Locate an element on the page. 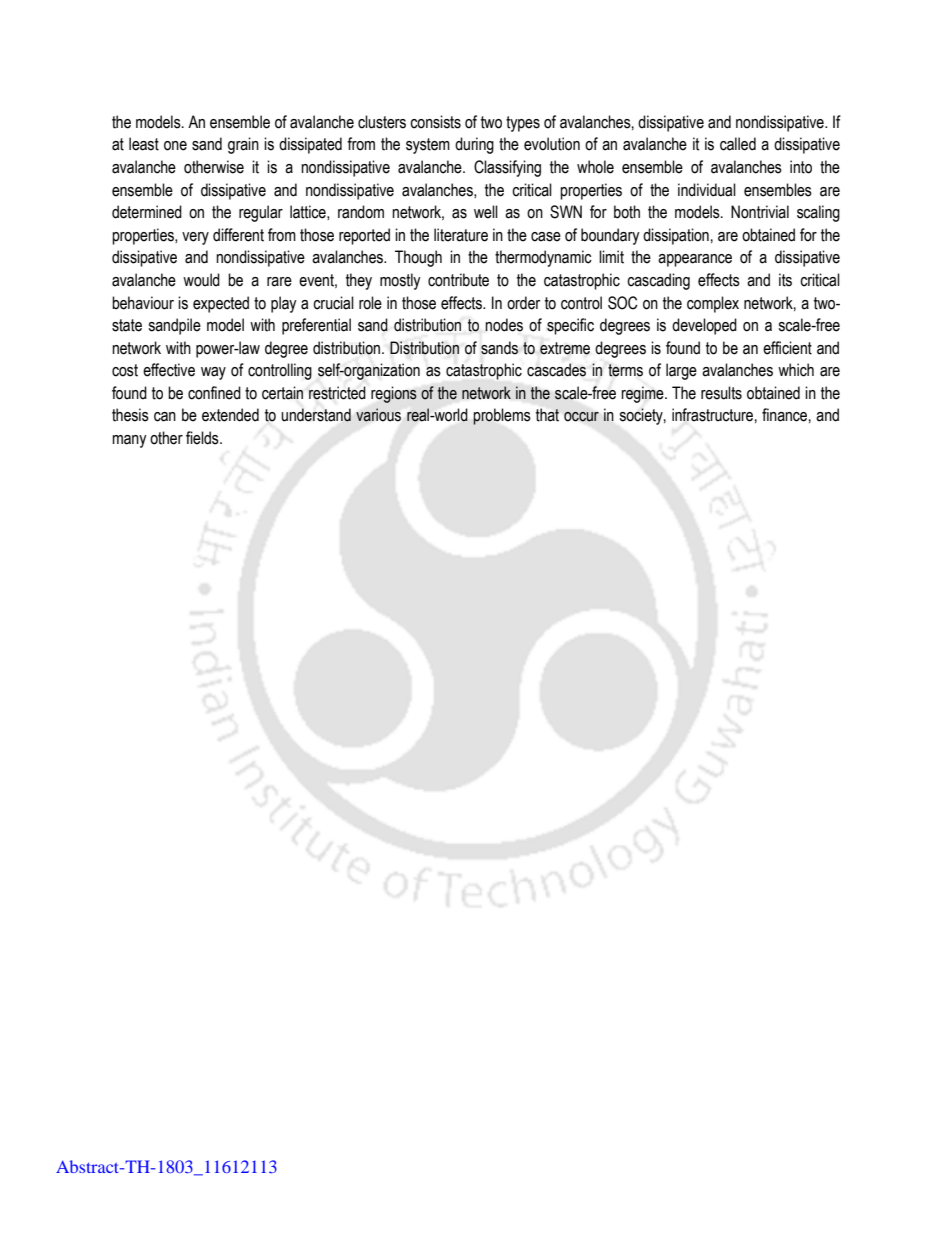 This page has width=952, height=1233. developed is located at coordinates (704, 326).
